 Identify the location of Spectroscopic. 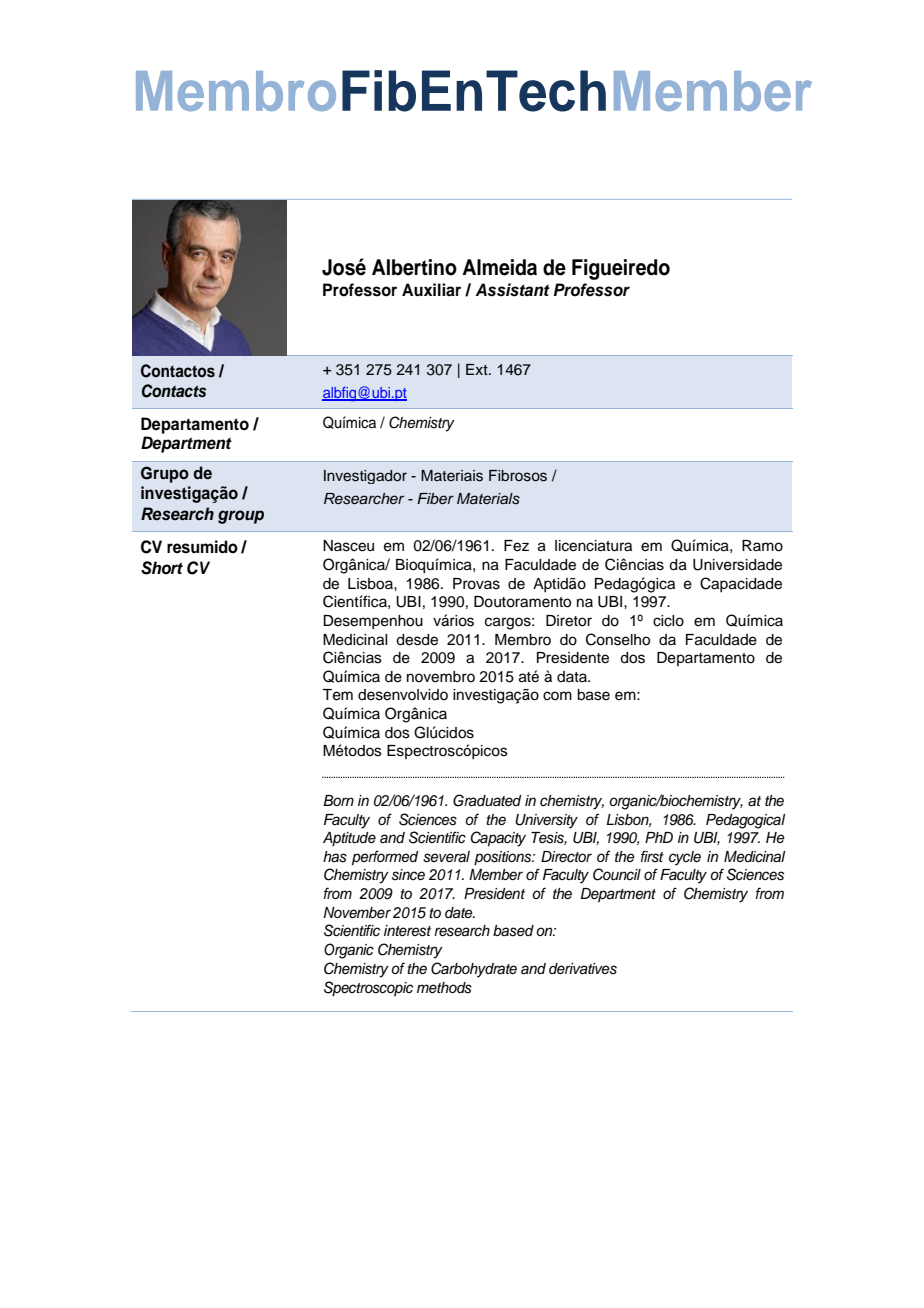
(368, 988).
